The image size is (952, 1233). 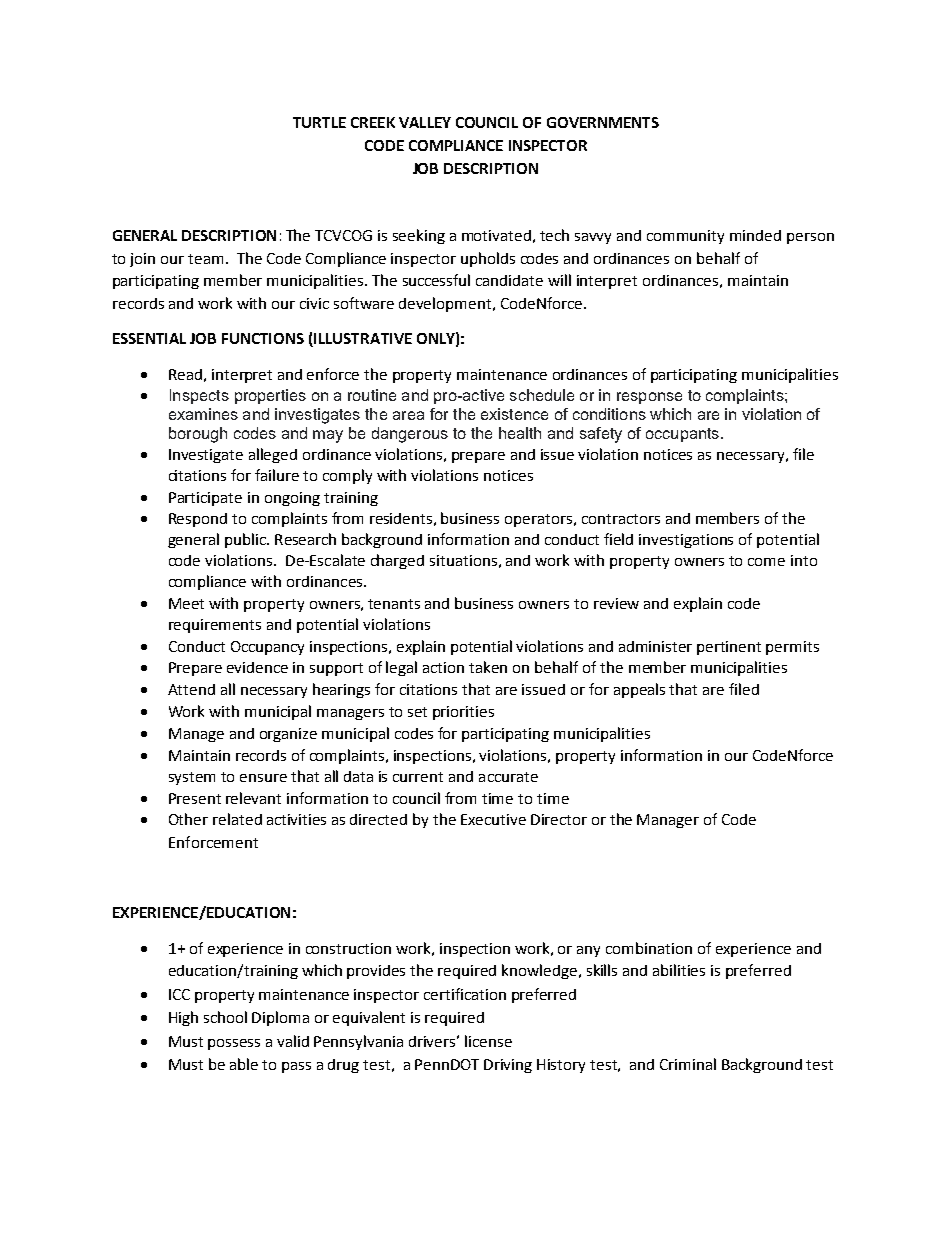 What do you see at coordinates (514, 414) in the image?
I see `existence` at bounding box center [514, 414].
